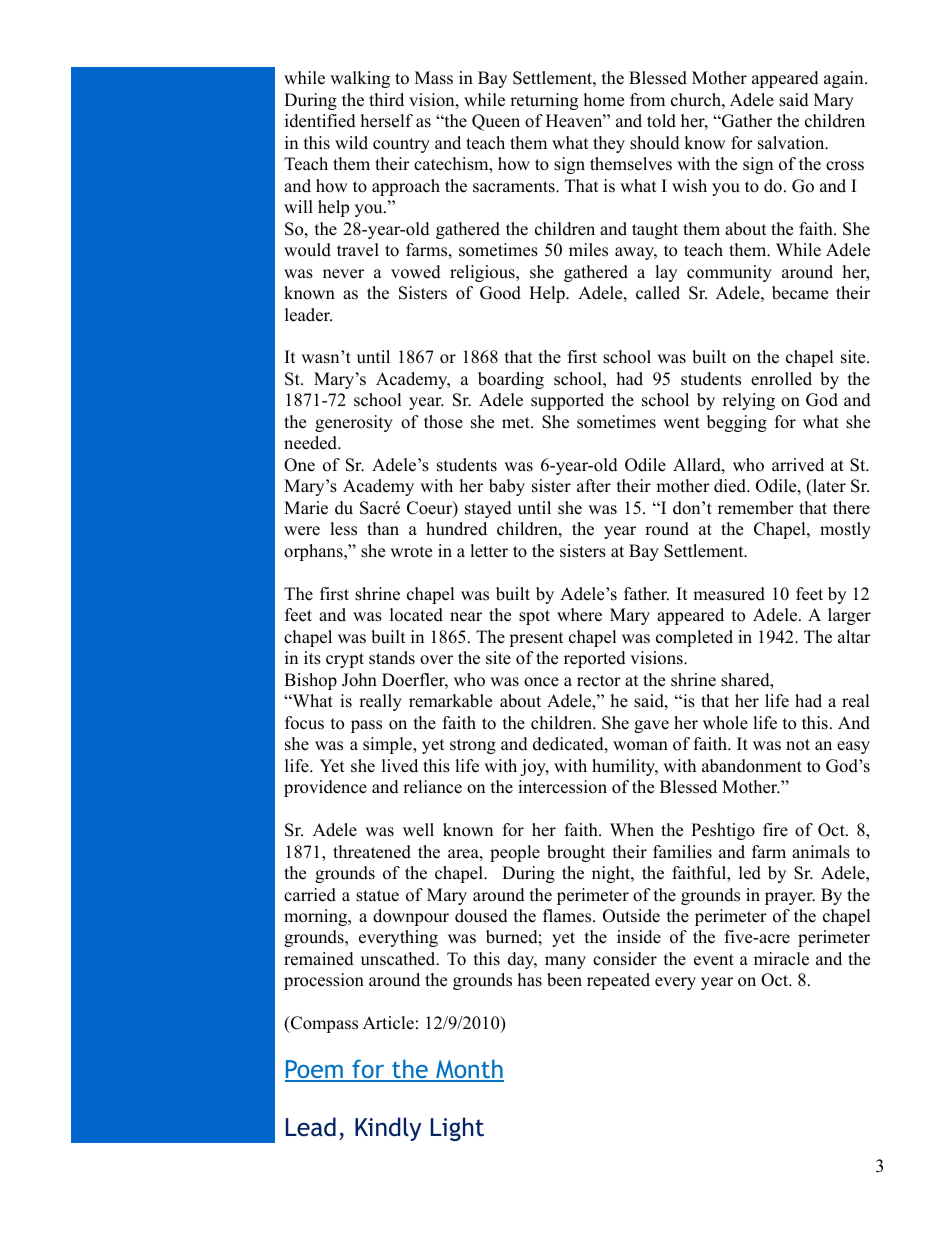 The width and height of the screenshot is (952, 1233). I want to click on intercession, so click(562, 787).
